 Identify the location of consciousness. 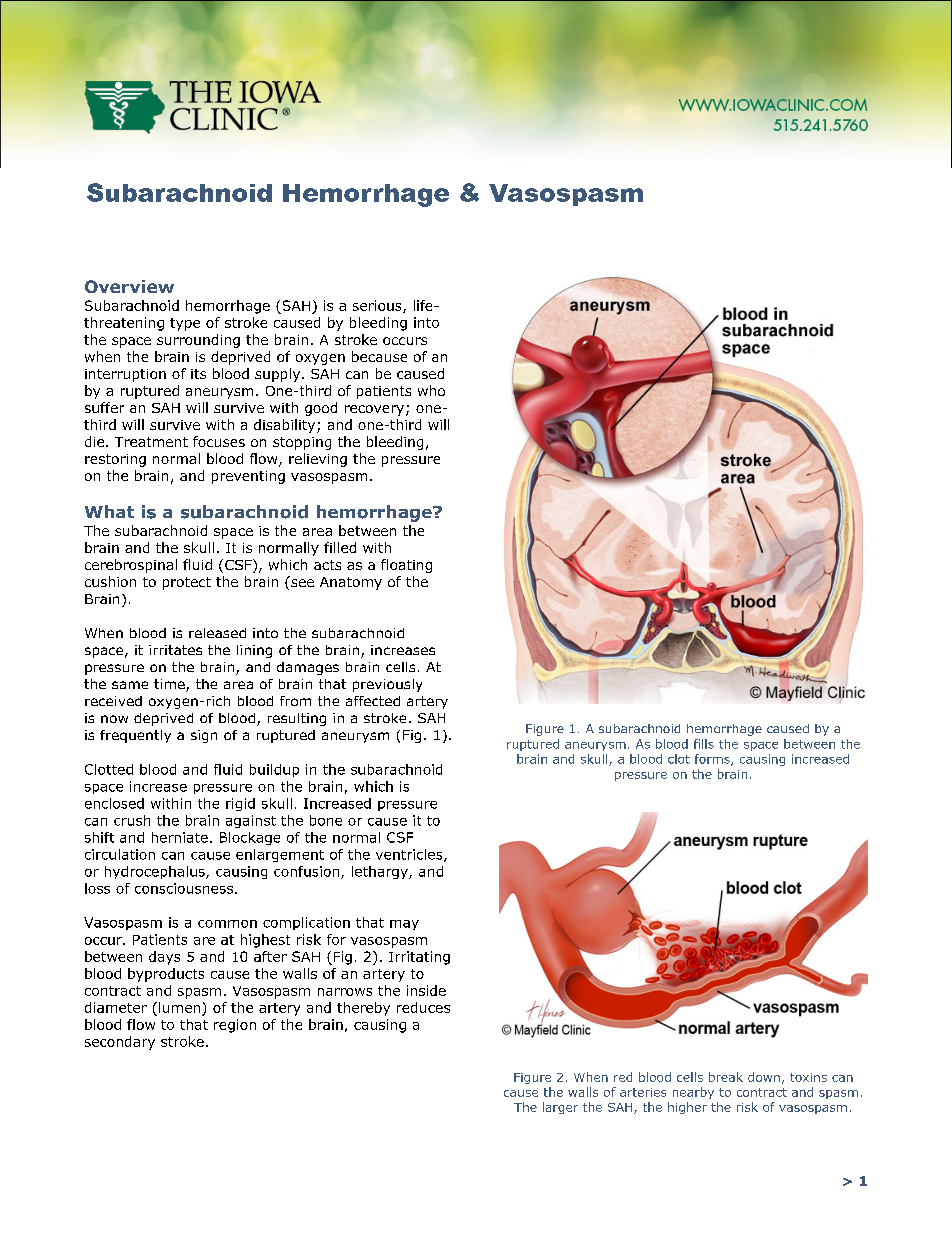
(184, 888).
